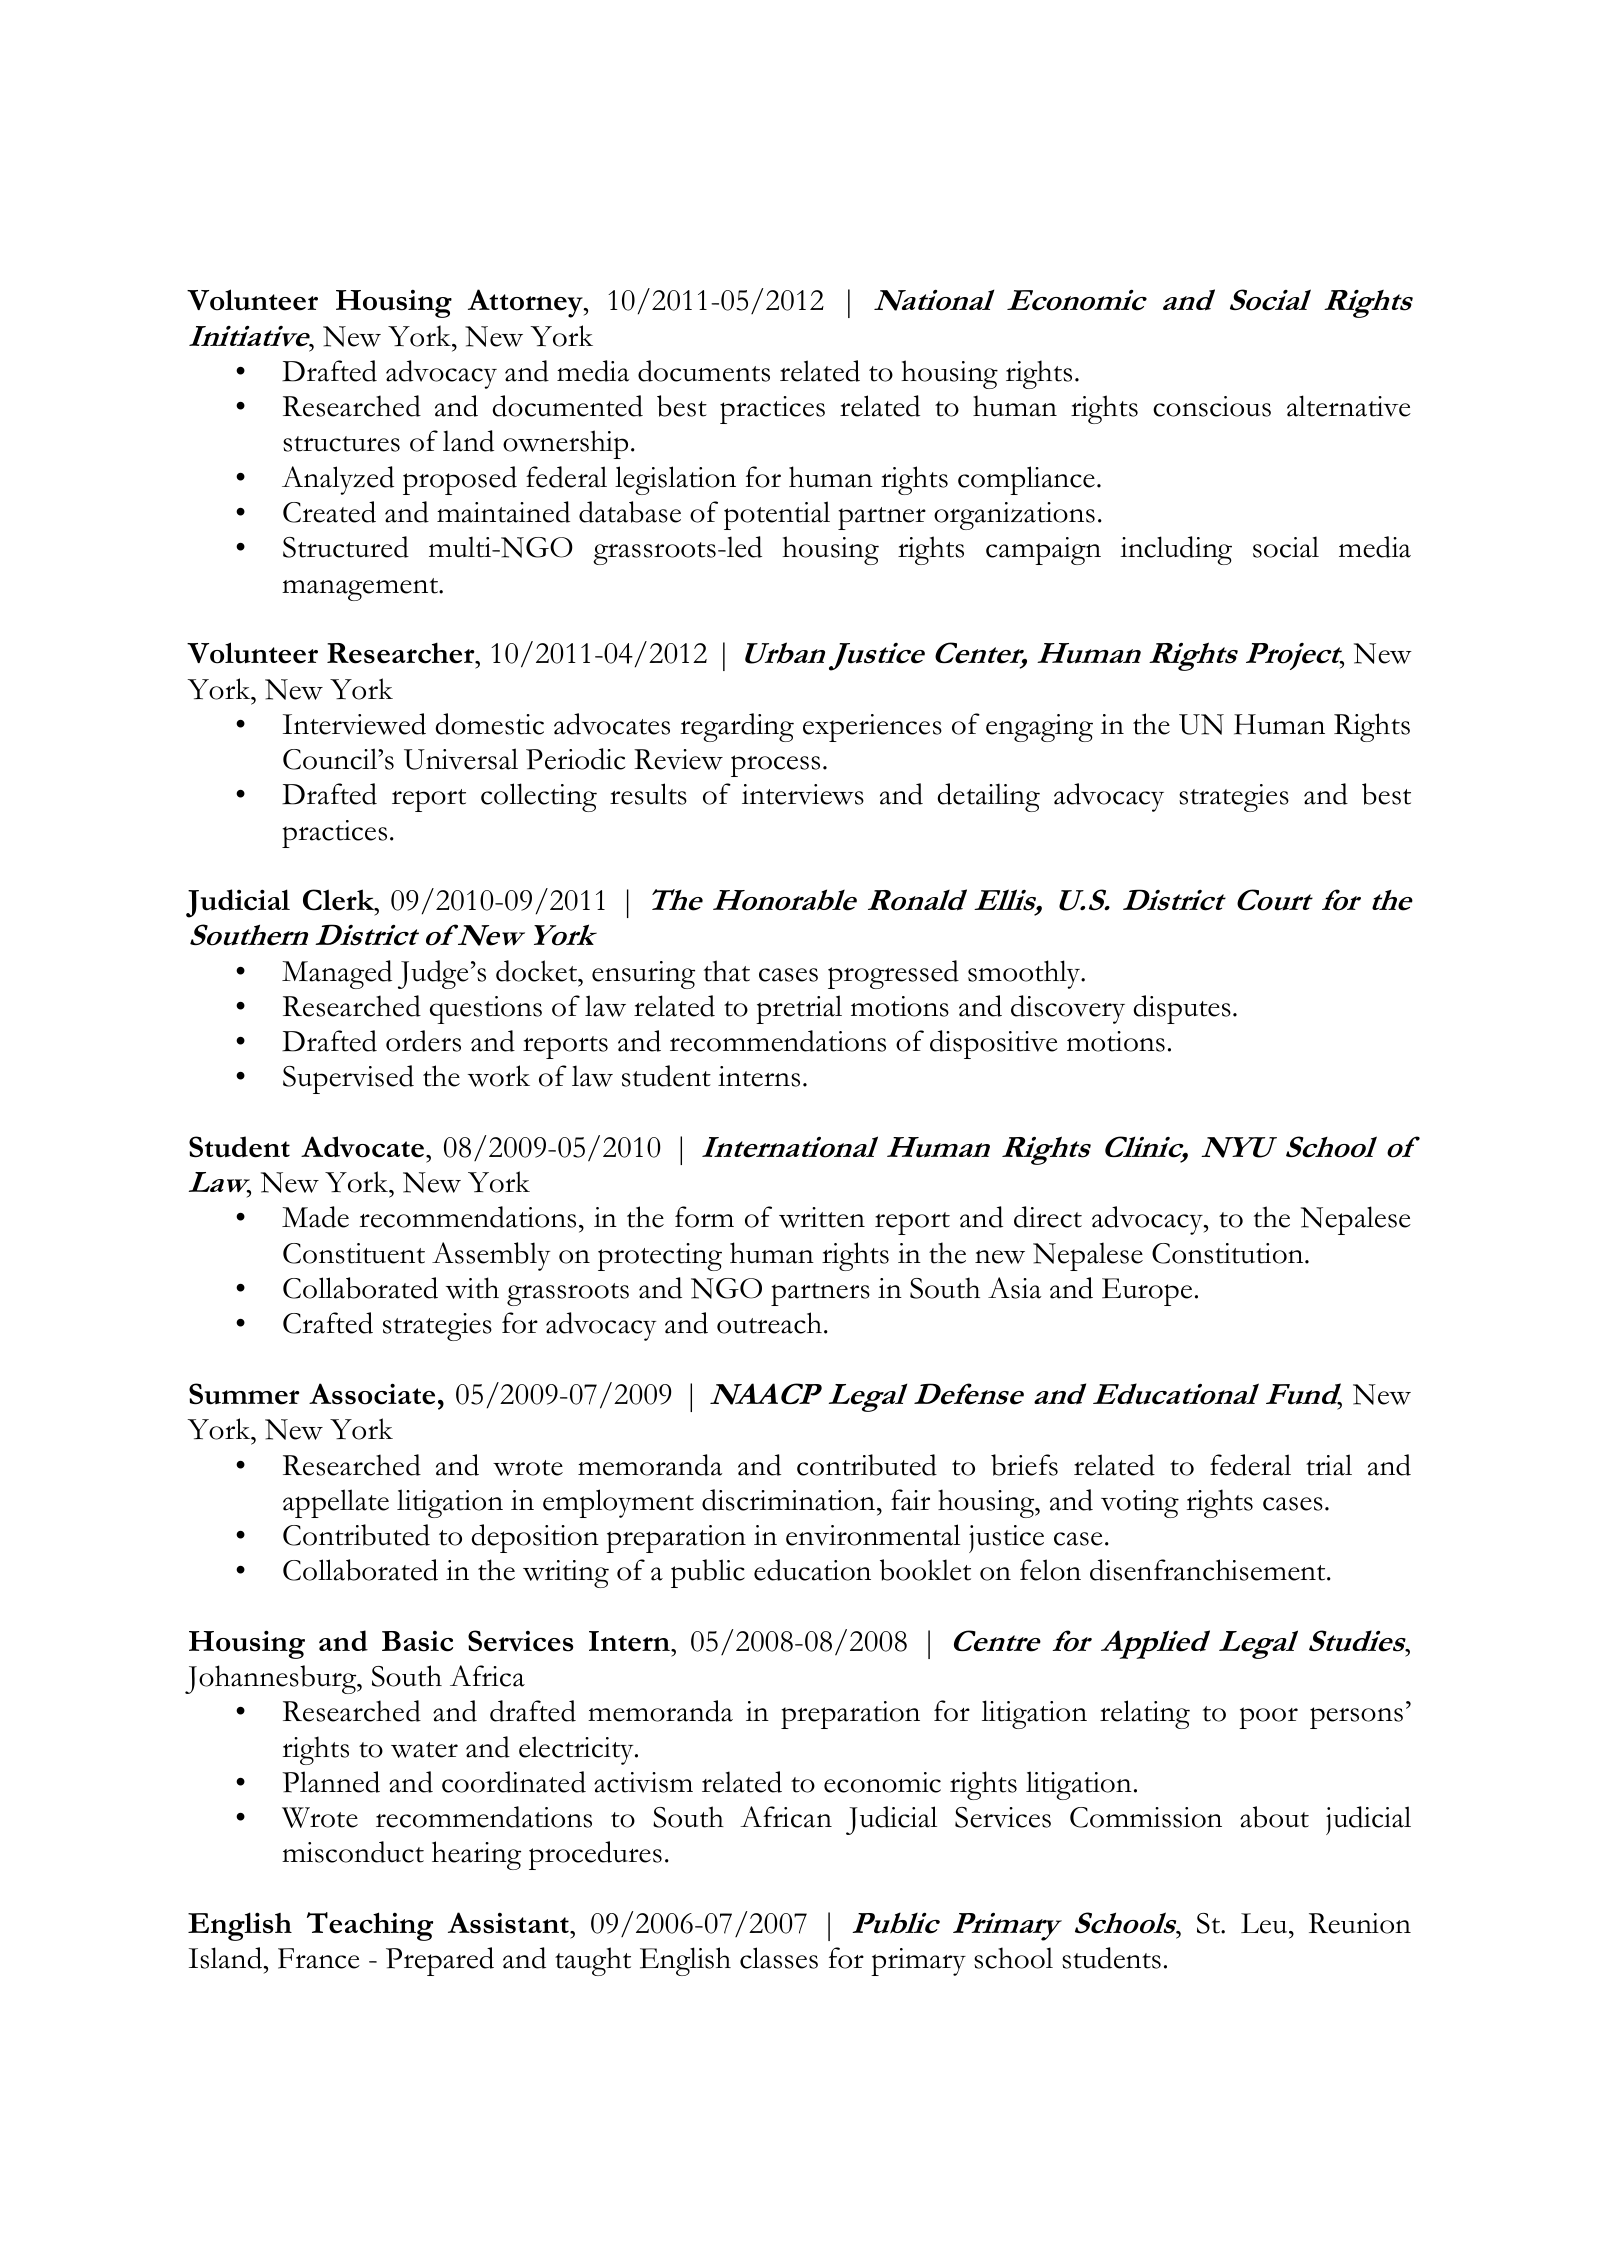  Describe the element at coordinates (341, 444) in the document. I see `structures` at that location.
